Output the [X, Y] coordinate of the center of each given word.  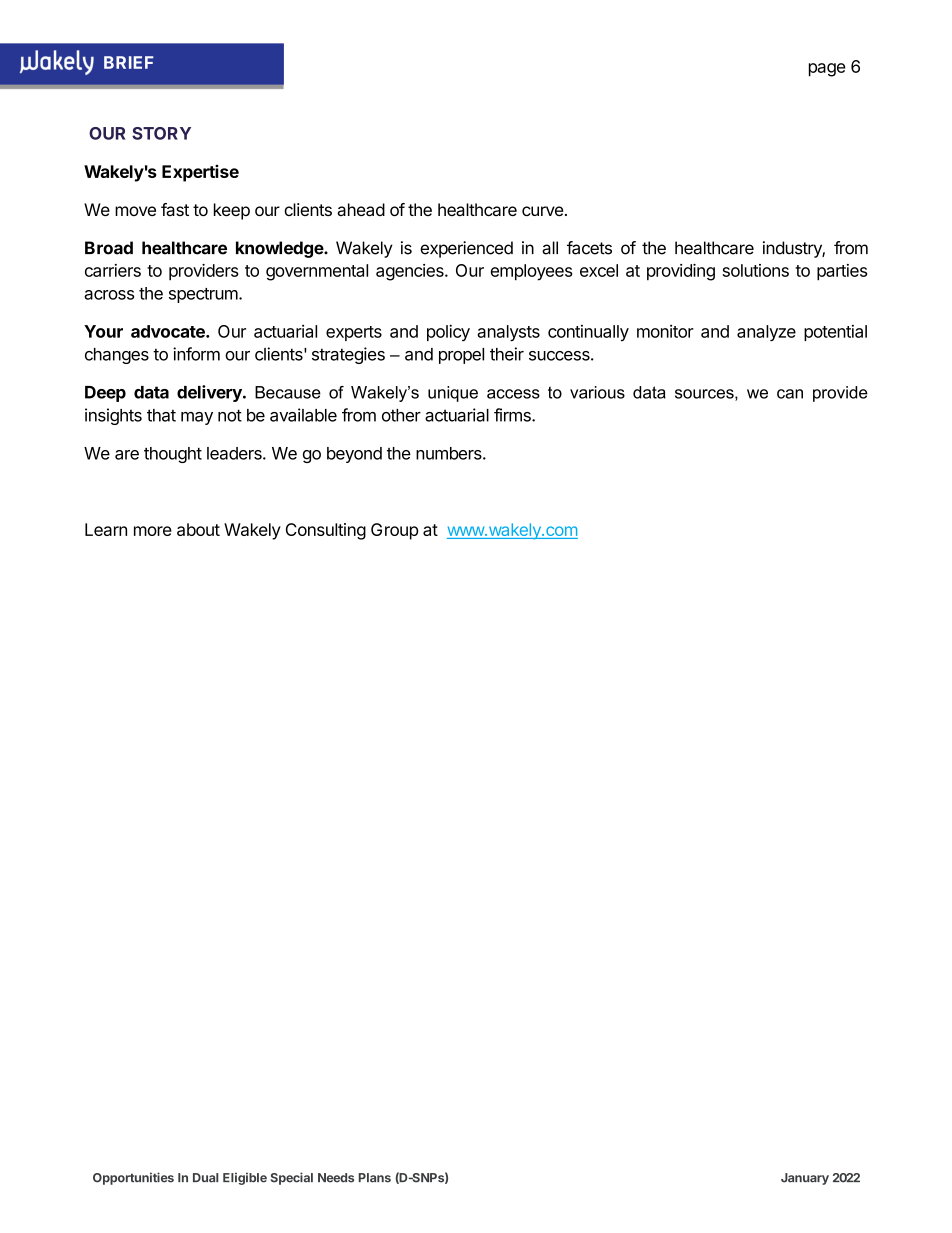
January [805, 1179]
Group [394, 531]
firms [513, 415]
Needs [336, 1178]
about [198, 529]
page [827, 70]
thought [173, 455]
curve [543, 211]
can [790, 394]
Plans [375, 1178]
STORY [161, 133]
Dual [205, 1178]
